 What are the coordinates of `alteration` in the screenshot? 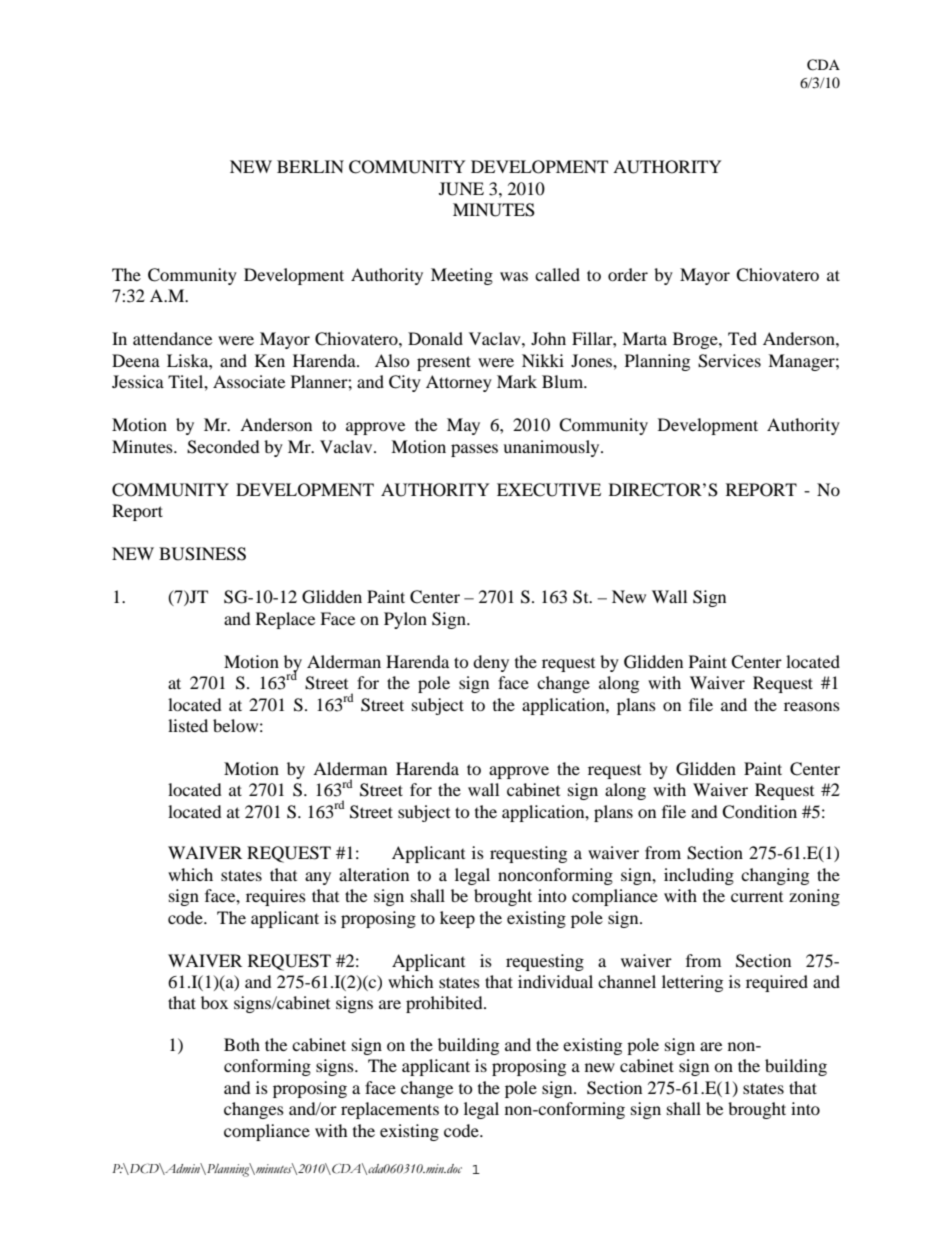 It's located at (374, 874).
